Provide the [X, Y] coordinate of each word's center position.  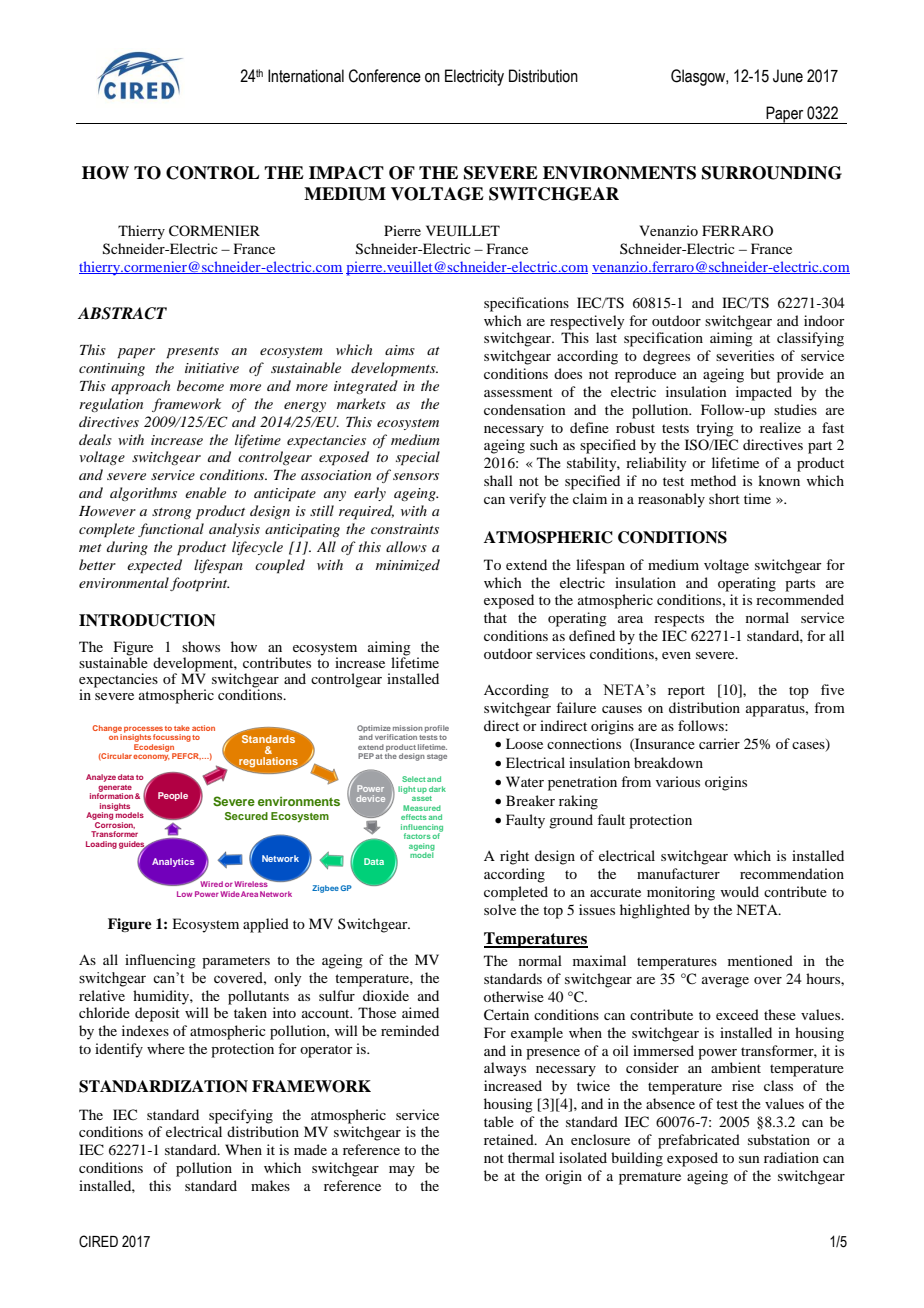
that [495, 617]
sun [749, 1159]
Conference [385, 76]
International [306, 76]
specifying [241, 1116]
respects [679, 620]
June [788, 76]
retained [510, 1139]
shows [201, 646]
